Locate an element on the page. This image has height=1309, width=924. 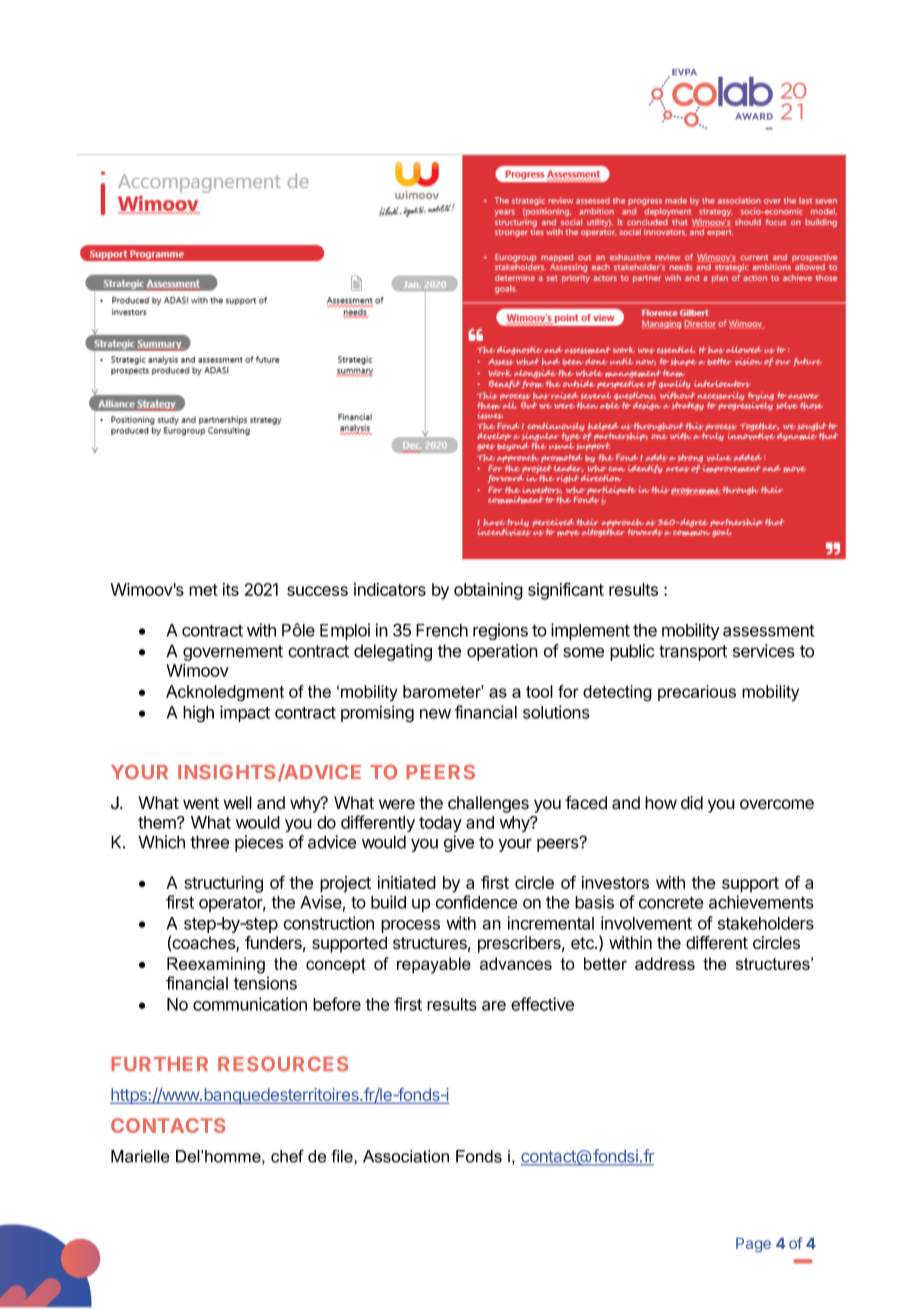
Association is located at coordinates (406, 1156).
